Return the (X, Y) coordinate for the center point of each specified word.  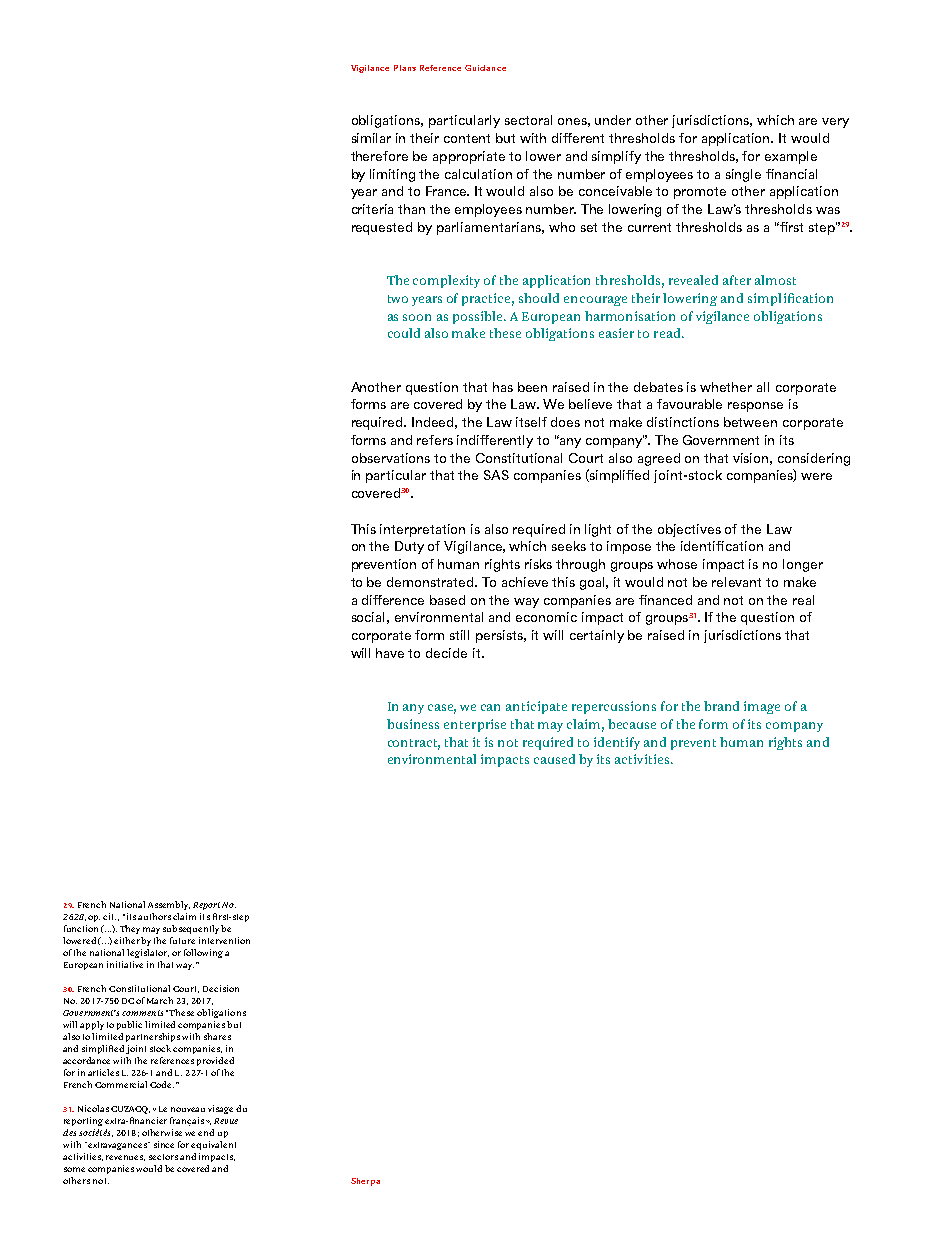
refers (435, 440)
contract (414, 744)
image (762, 707)
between (750, 422)
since (164, 1144)
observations (391, 458)
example (791, 157)
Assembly (169, 905)
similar (371, 138)
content (467, 138)
